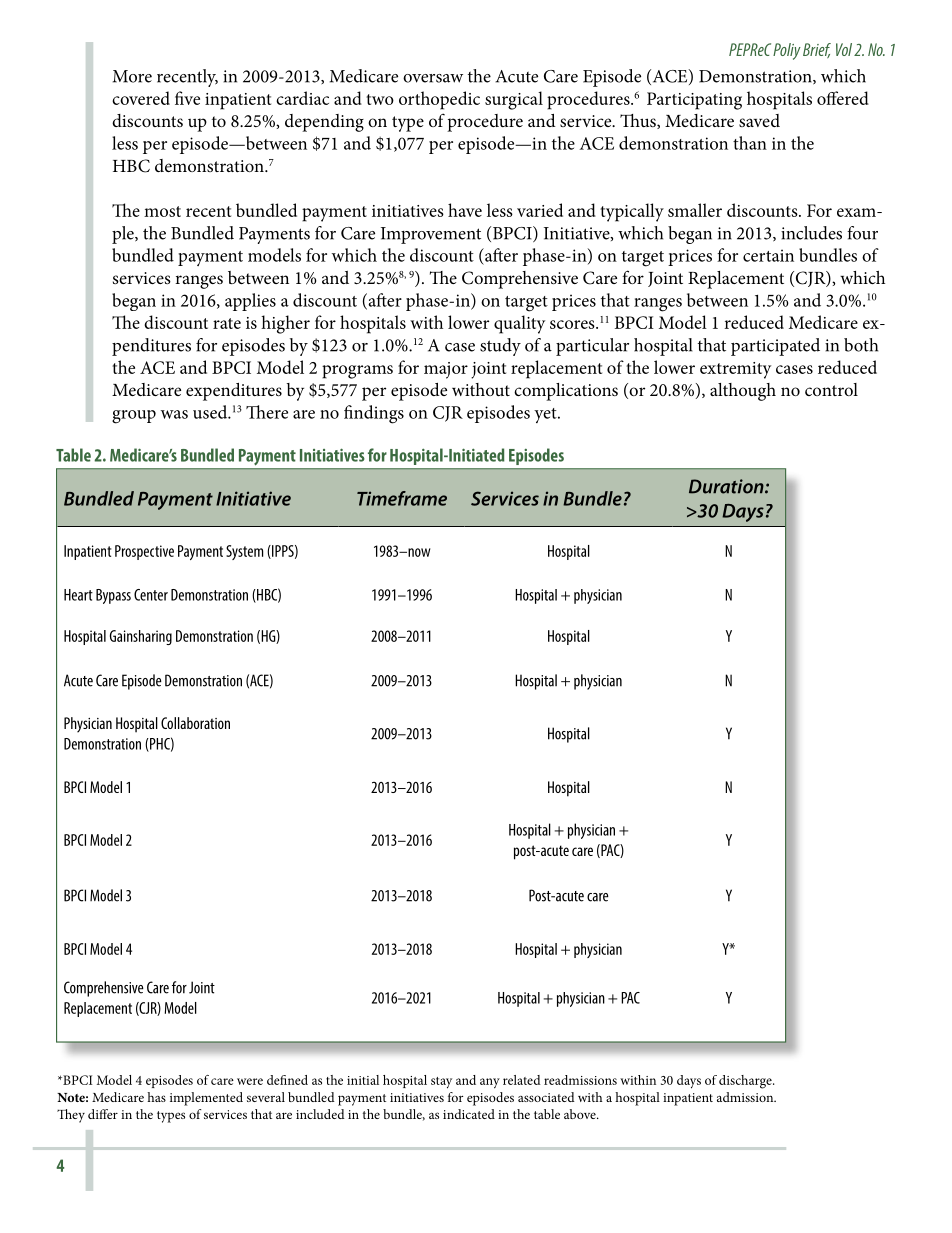 This page has height=1233, width=952. I want to click on five, so click(187, 98).
